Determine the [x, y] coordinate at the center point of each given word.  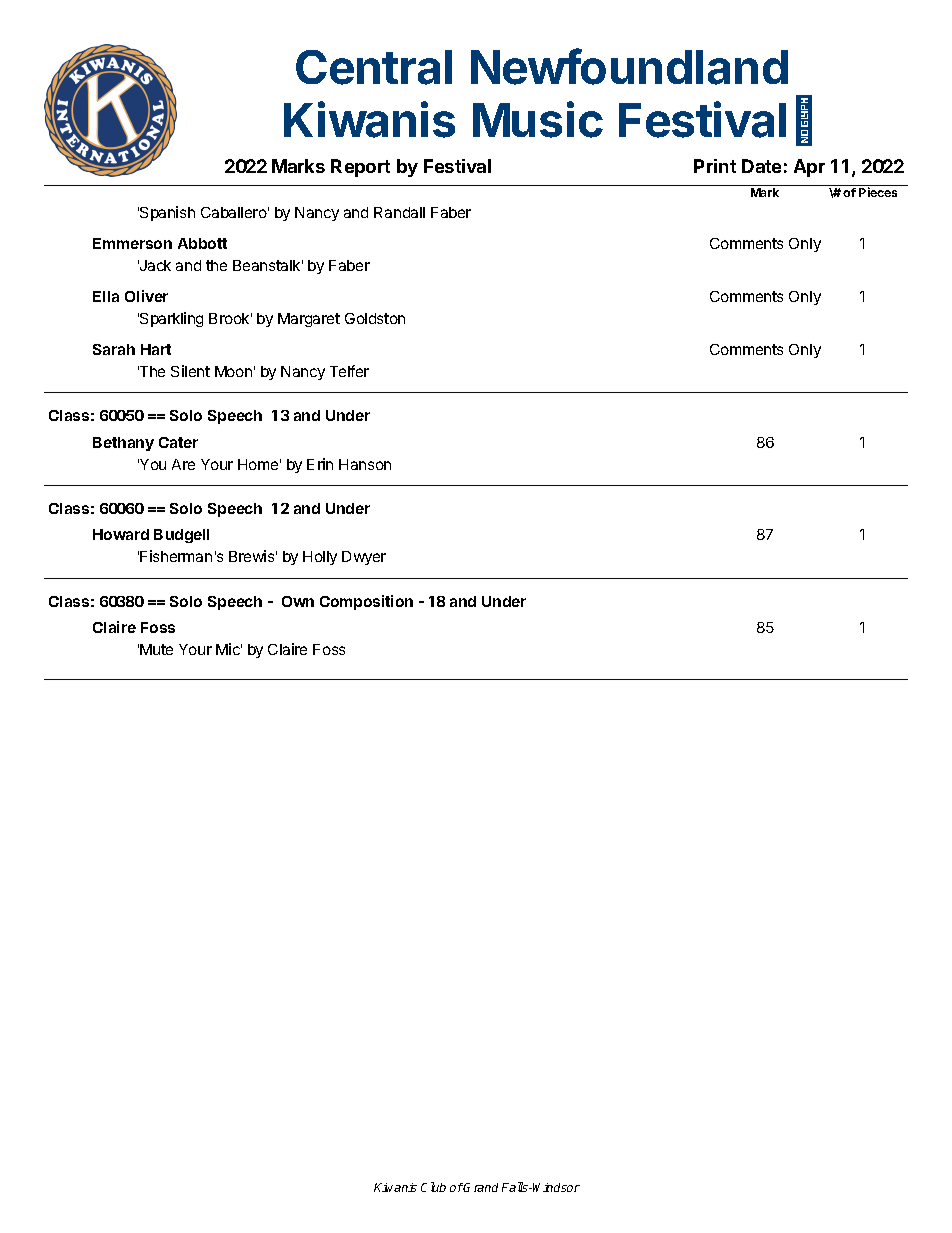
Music [538, 119]
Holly [320, 558]
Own [298, 601]
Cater [178, 442]
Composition [366, 602]
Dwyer [364, 558]
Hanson [365, 464]
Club [433, 1187]
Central [374, 67]
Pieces [878, 192]
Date [761, 166]
